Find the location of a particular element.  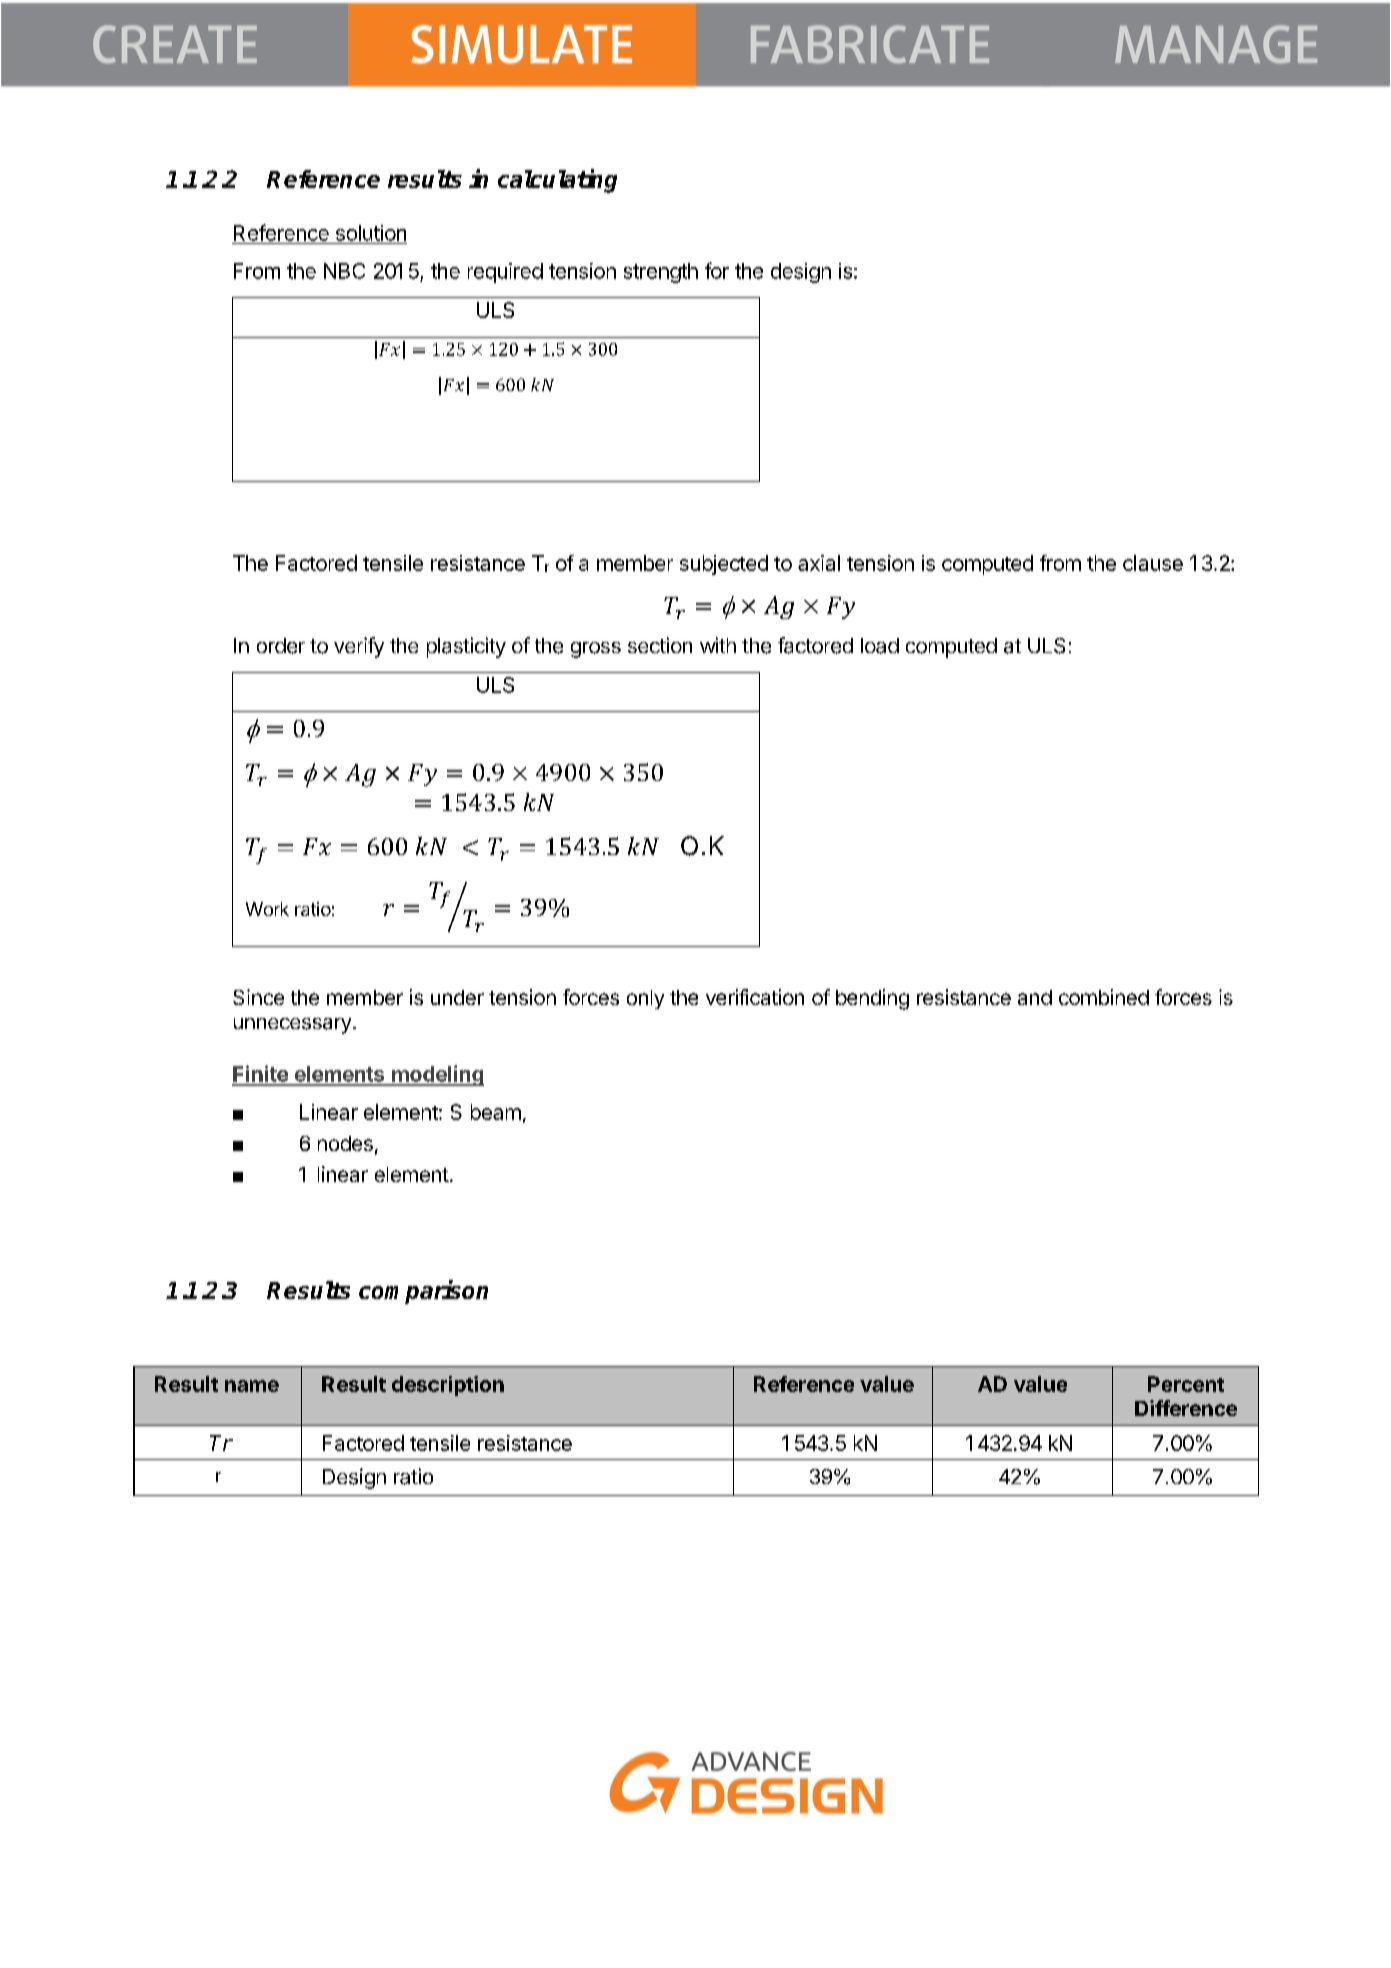

combined is located at coordinates (1104, 997).
